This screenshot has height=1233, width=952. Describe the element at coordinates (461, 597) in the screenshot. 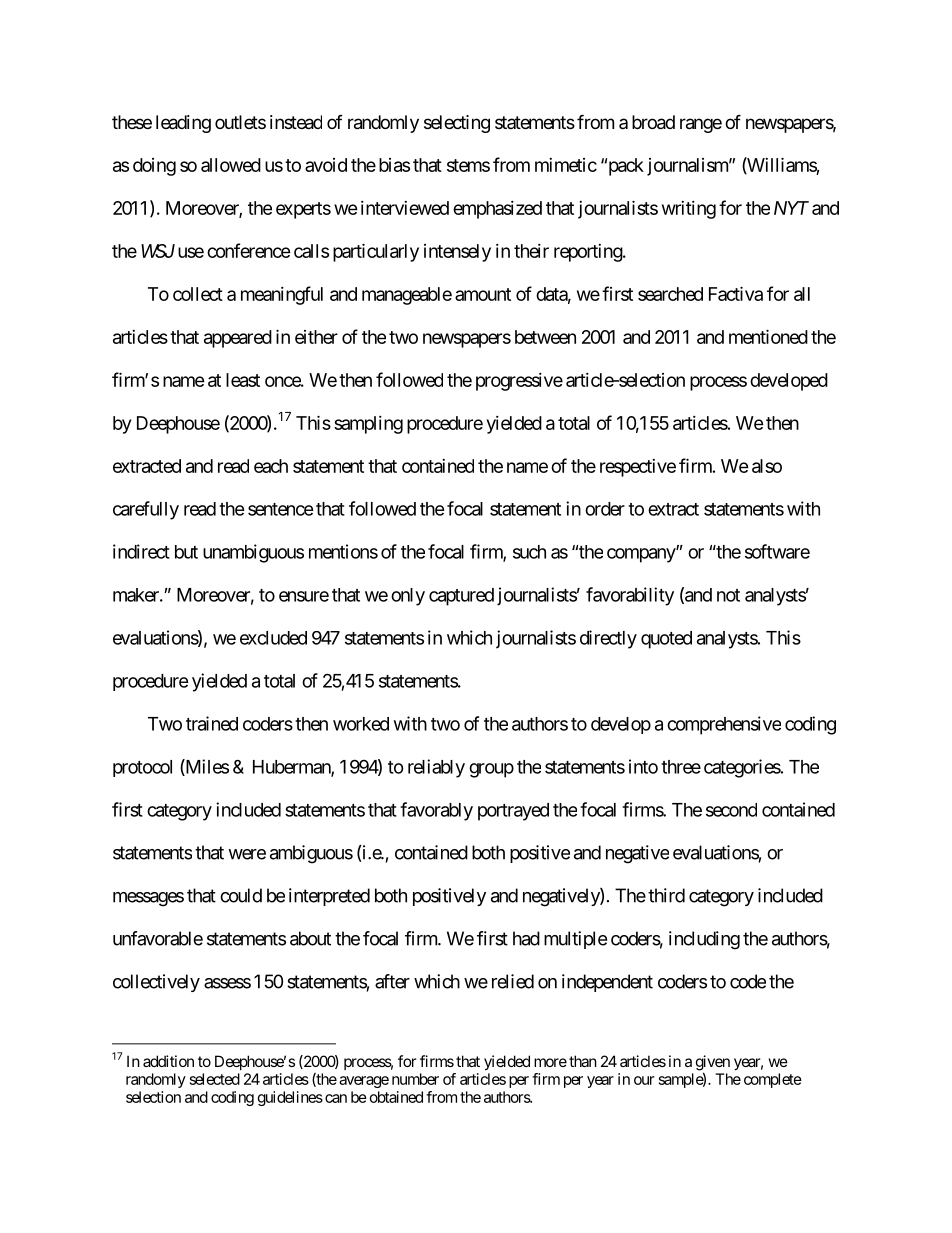

I see `captured` at that location.
